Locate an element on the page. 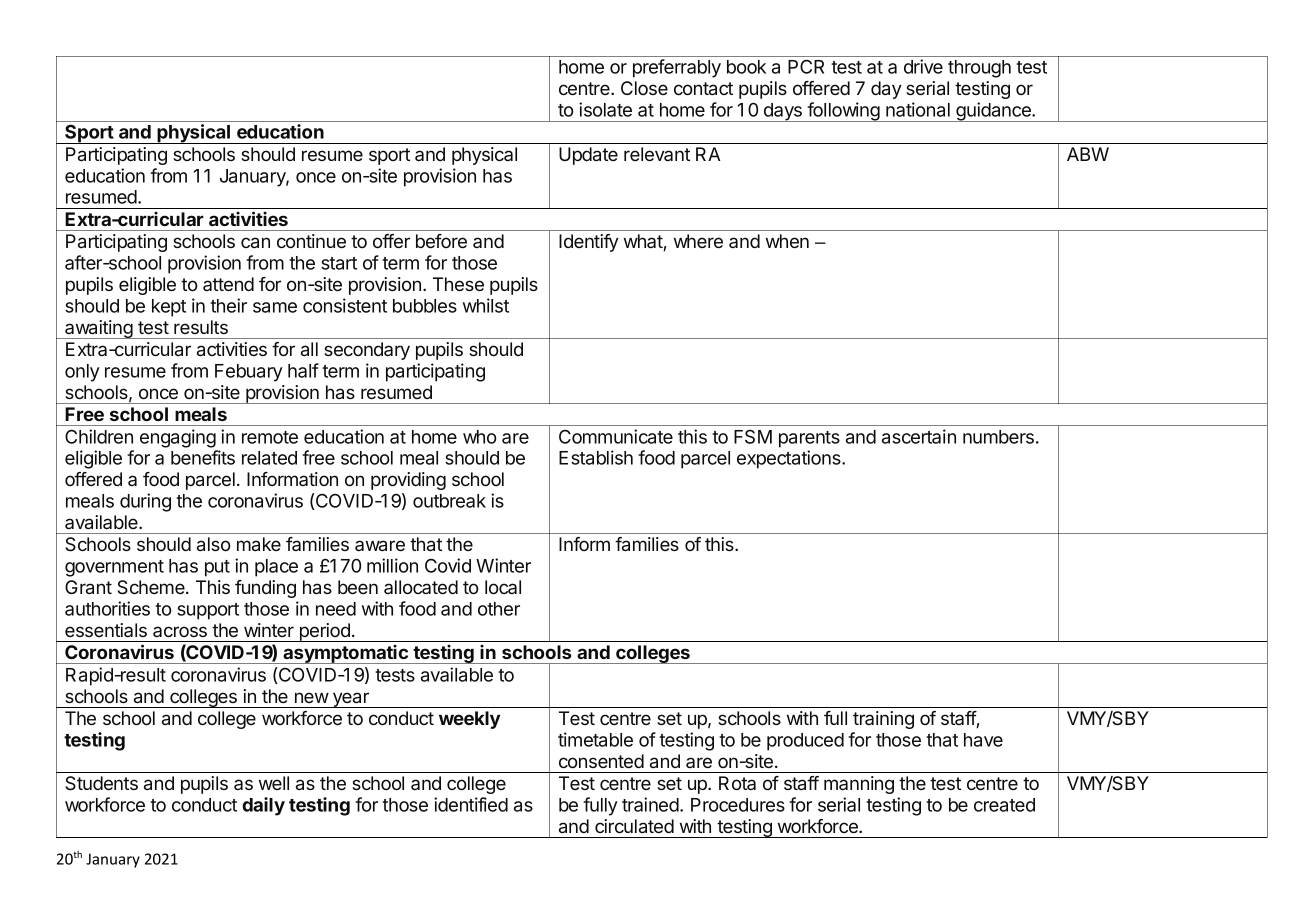 The image size is (1308, 924). also is located at coordinates (213, 544).
